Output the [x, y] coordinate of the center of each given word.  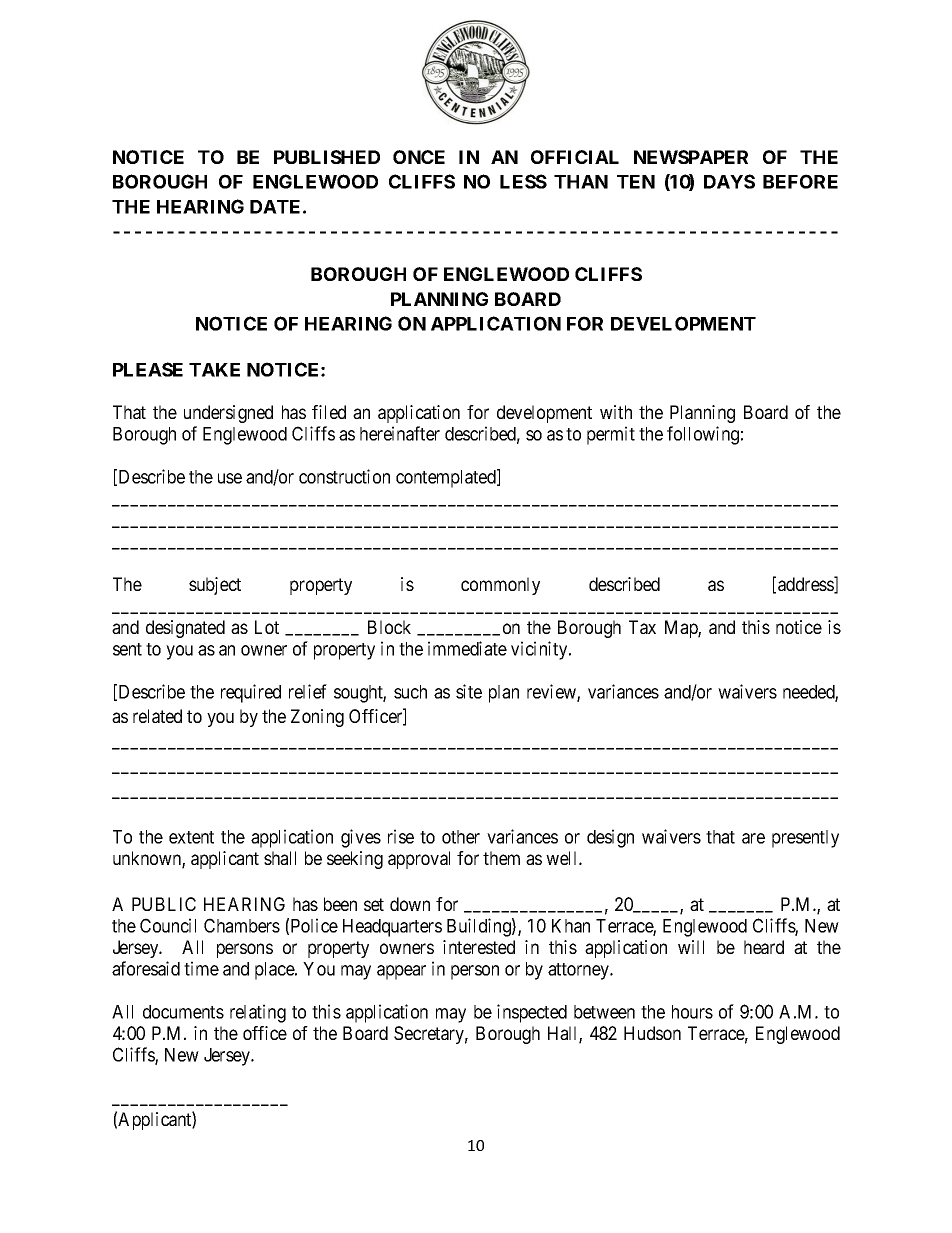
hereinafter [400, 433]
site [469, 691]
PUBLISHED [327, 157]
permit [611, 435]
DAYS [729, 181]
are [753, 838]
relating [258, 1013]
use [230, 478]
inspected [532, 1013]
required [251, 693]
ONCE [419, 157]
